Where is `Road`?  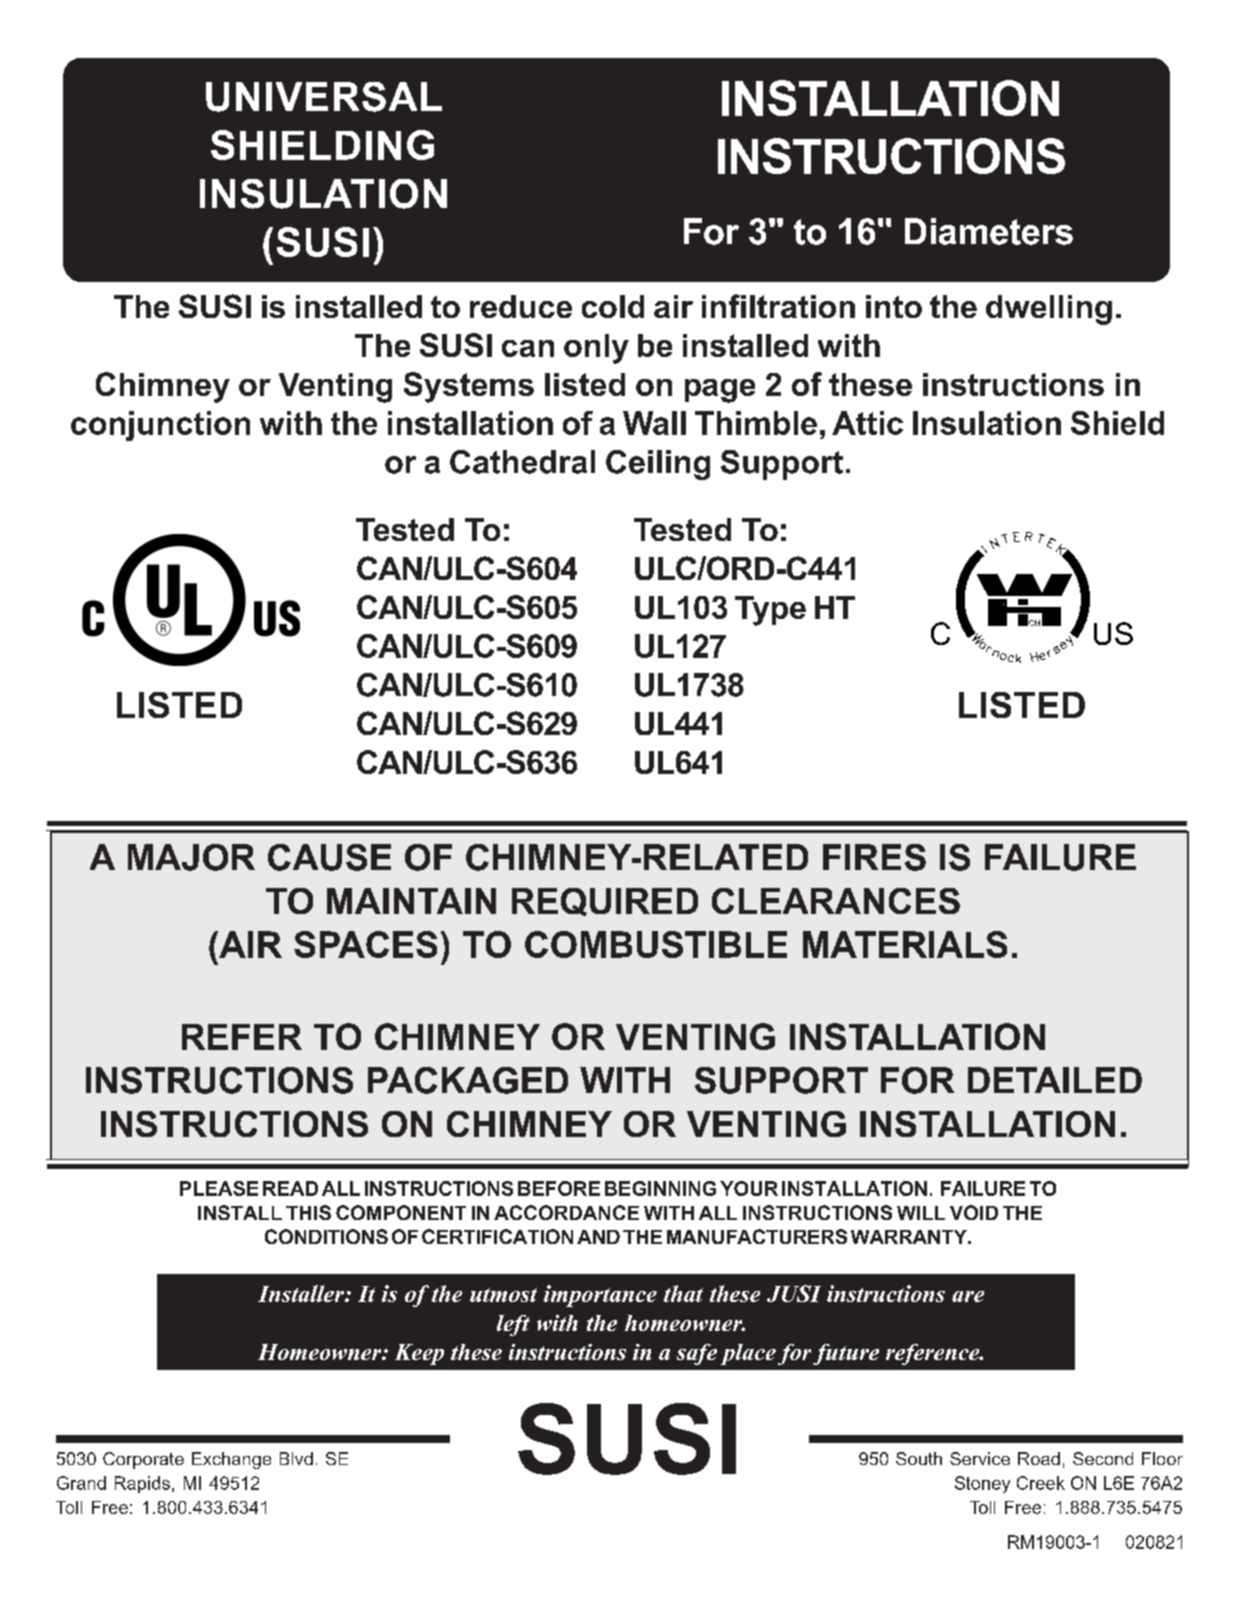 Road is located at coordinates (1039, 1458).
